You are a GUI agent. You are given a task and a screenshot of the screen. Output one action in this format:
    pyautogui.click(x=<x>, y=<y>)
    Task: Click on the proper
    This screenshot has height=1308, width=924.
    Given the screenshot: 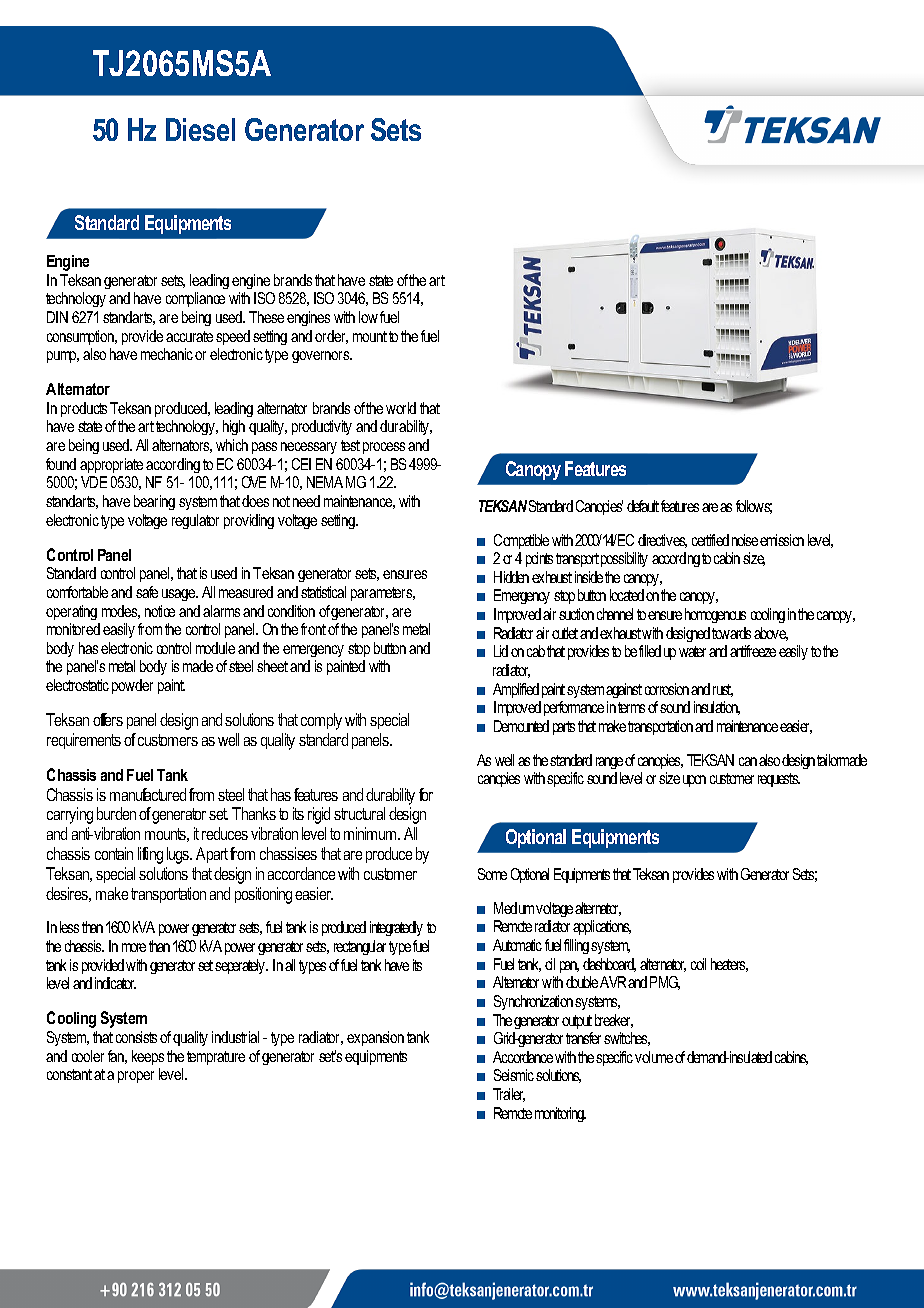 What is the action you would take?
    pyautogui.click(x=136, y=1077)
